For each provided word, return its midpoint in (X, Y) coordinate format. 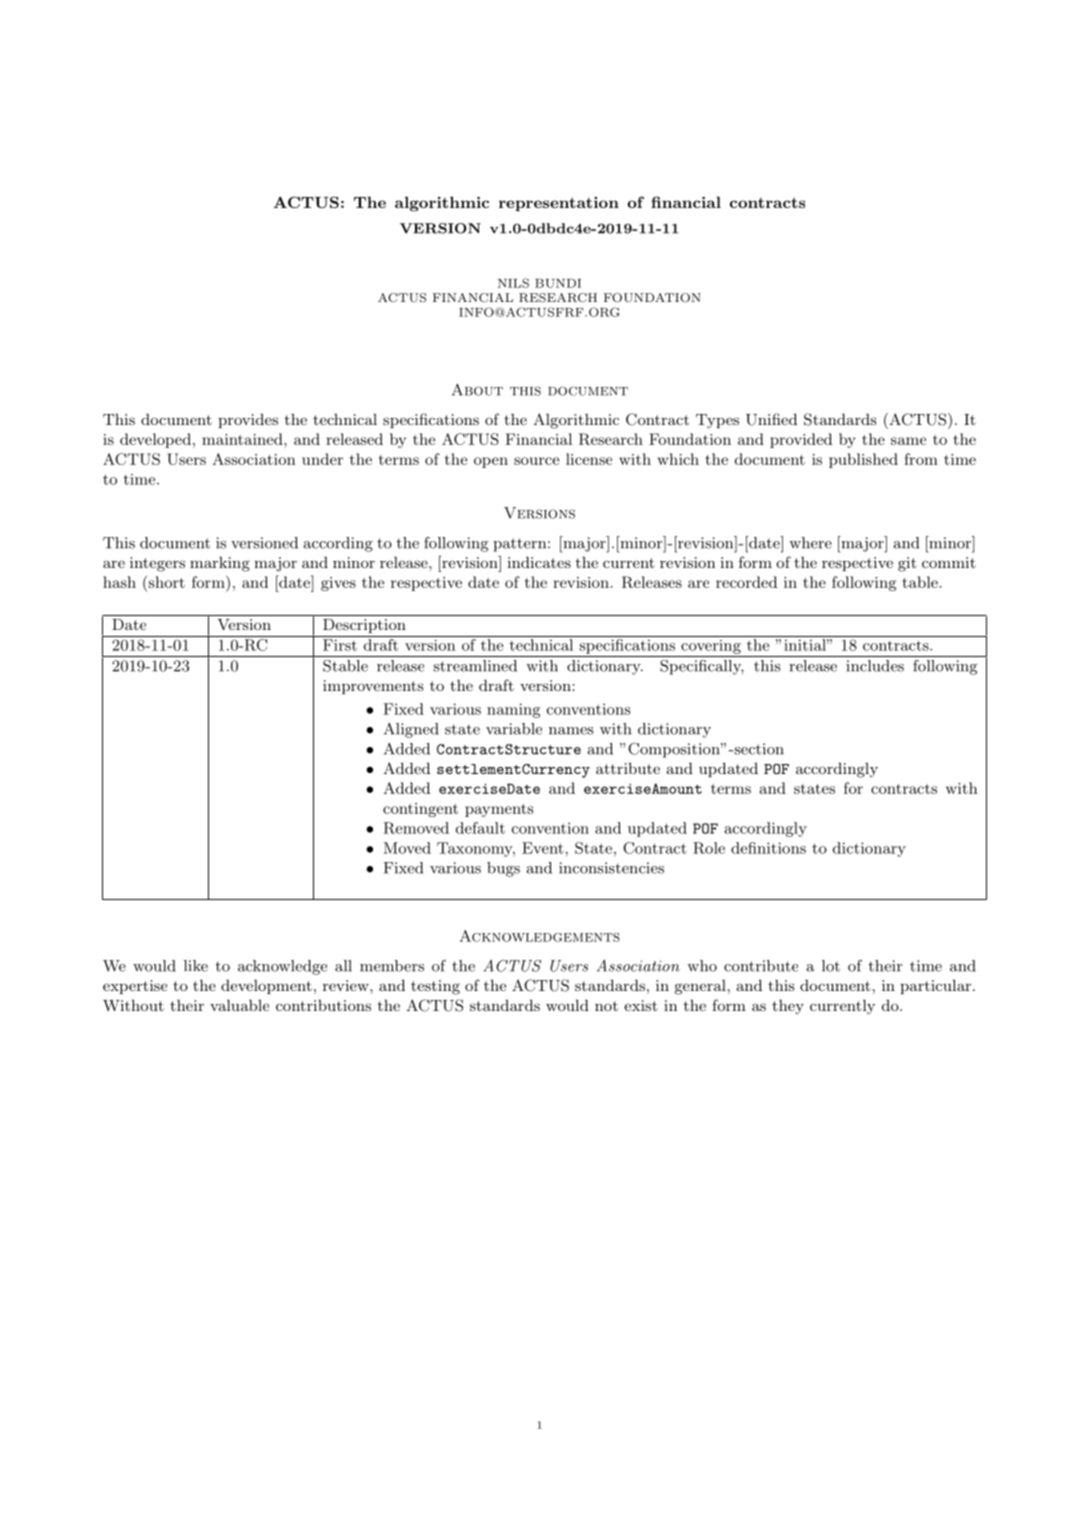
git (907, 564)
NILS (513, 283)
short (165, 582)
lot (831, 966)
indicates (539, 562)
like (196, 966)
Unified (771, 419)
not (606, 1006)
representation (559, 204)
